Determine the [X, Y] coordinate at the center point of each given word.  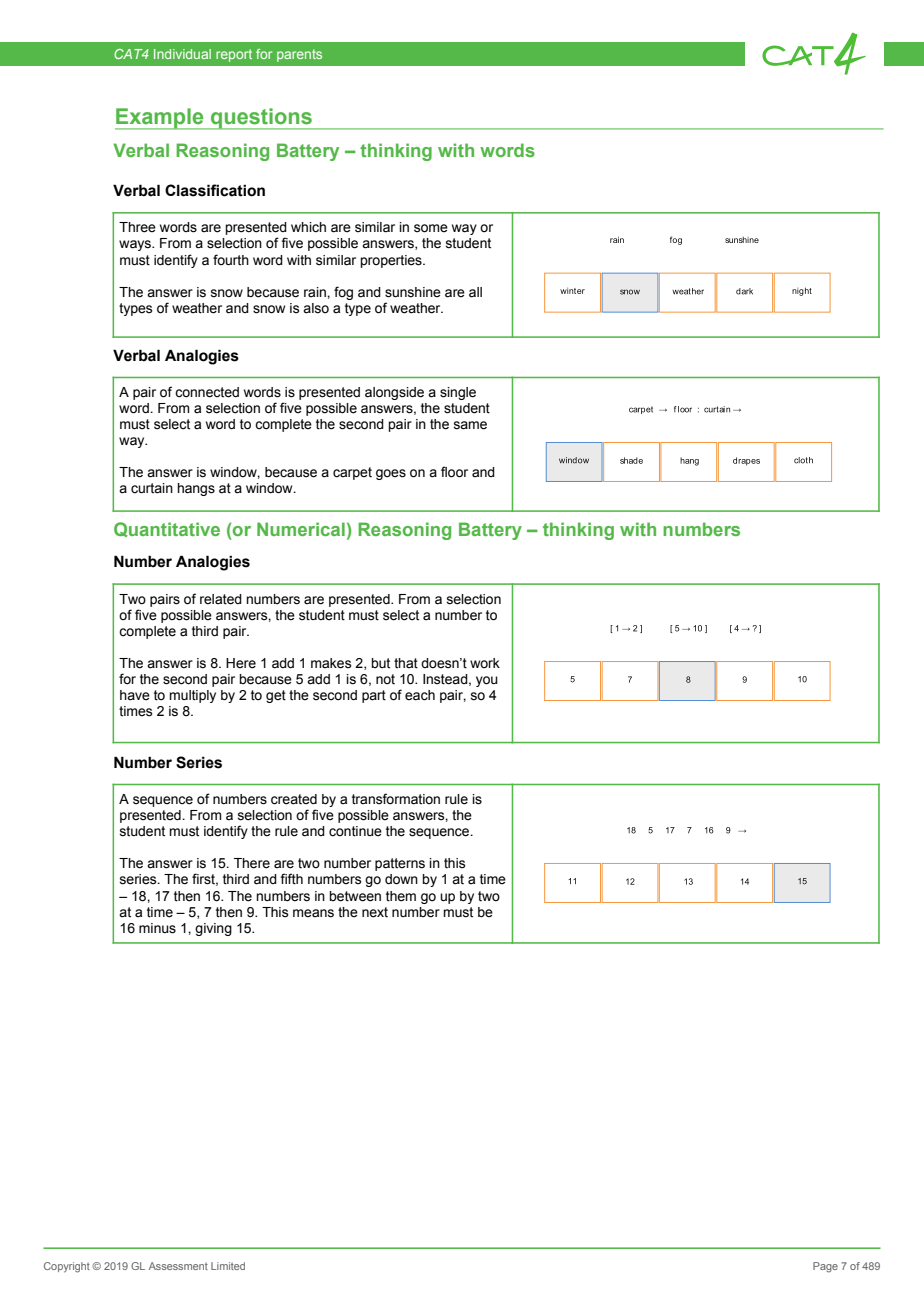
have [135, 695]
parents [299, 55]
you [487, 681]
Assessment [178, 1266]
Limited [228, 1266]
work [485, 663]
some [431, 228]
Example [160, 119]
